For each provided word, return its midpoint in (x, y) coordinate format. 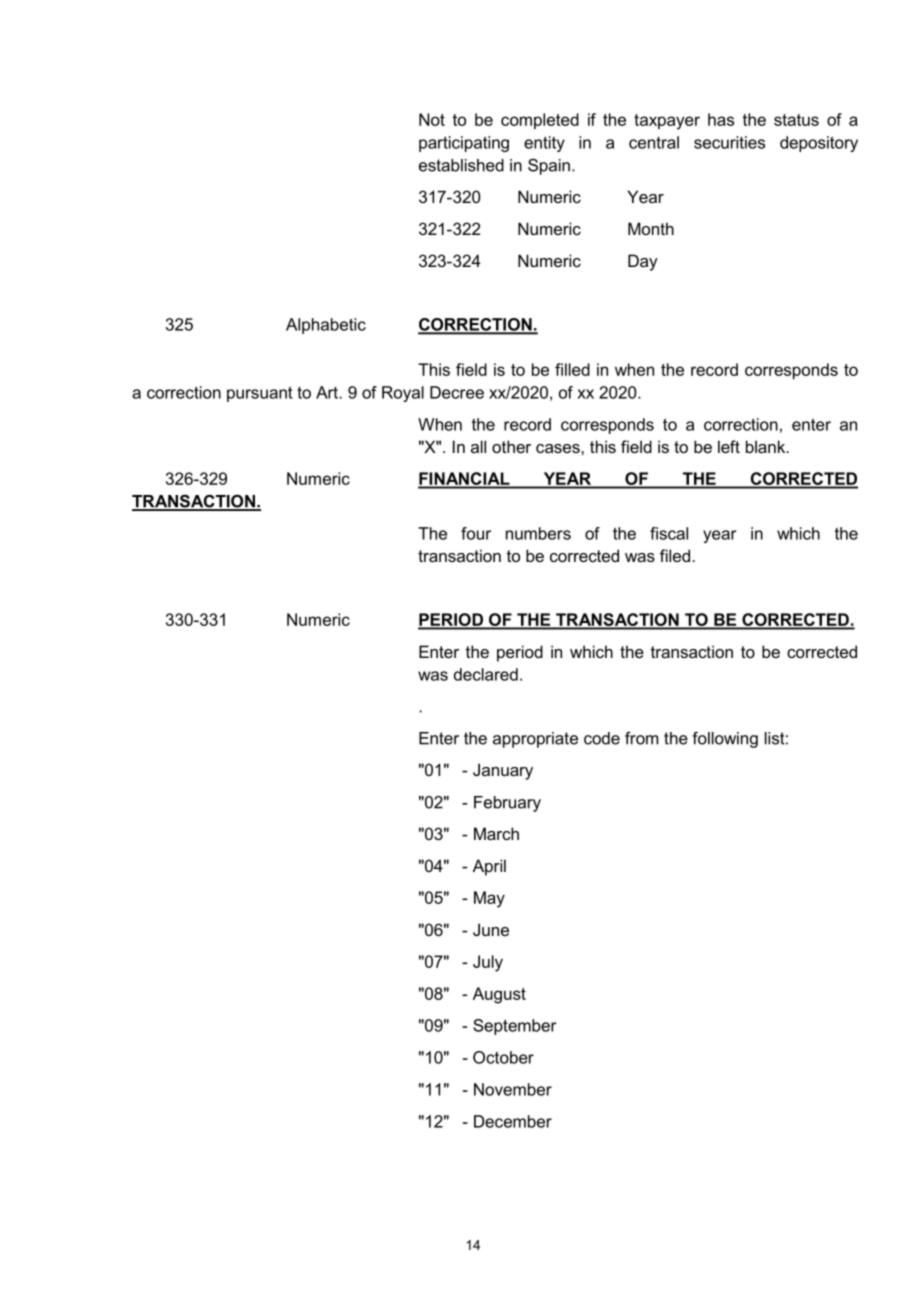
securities (729, 142)
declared (486, 674)
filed (675, 555)
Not (432, 119)
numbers (538, 533)
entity (544, 144)
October (503, 1057)
